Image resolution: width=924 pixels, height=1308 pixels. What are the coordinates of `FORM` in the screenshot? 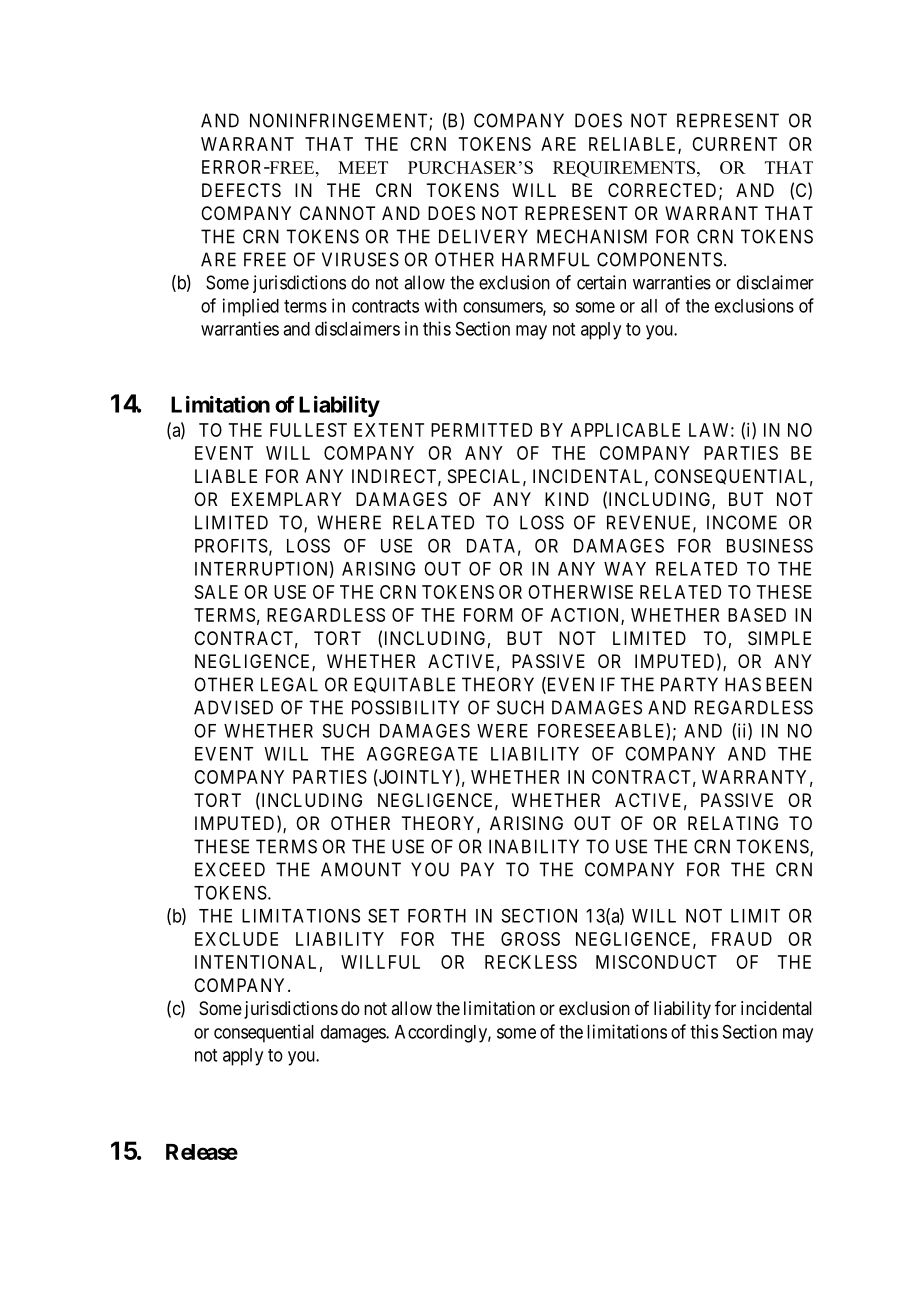 It's located at (488, 615).
